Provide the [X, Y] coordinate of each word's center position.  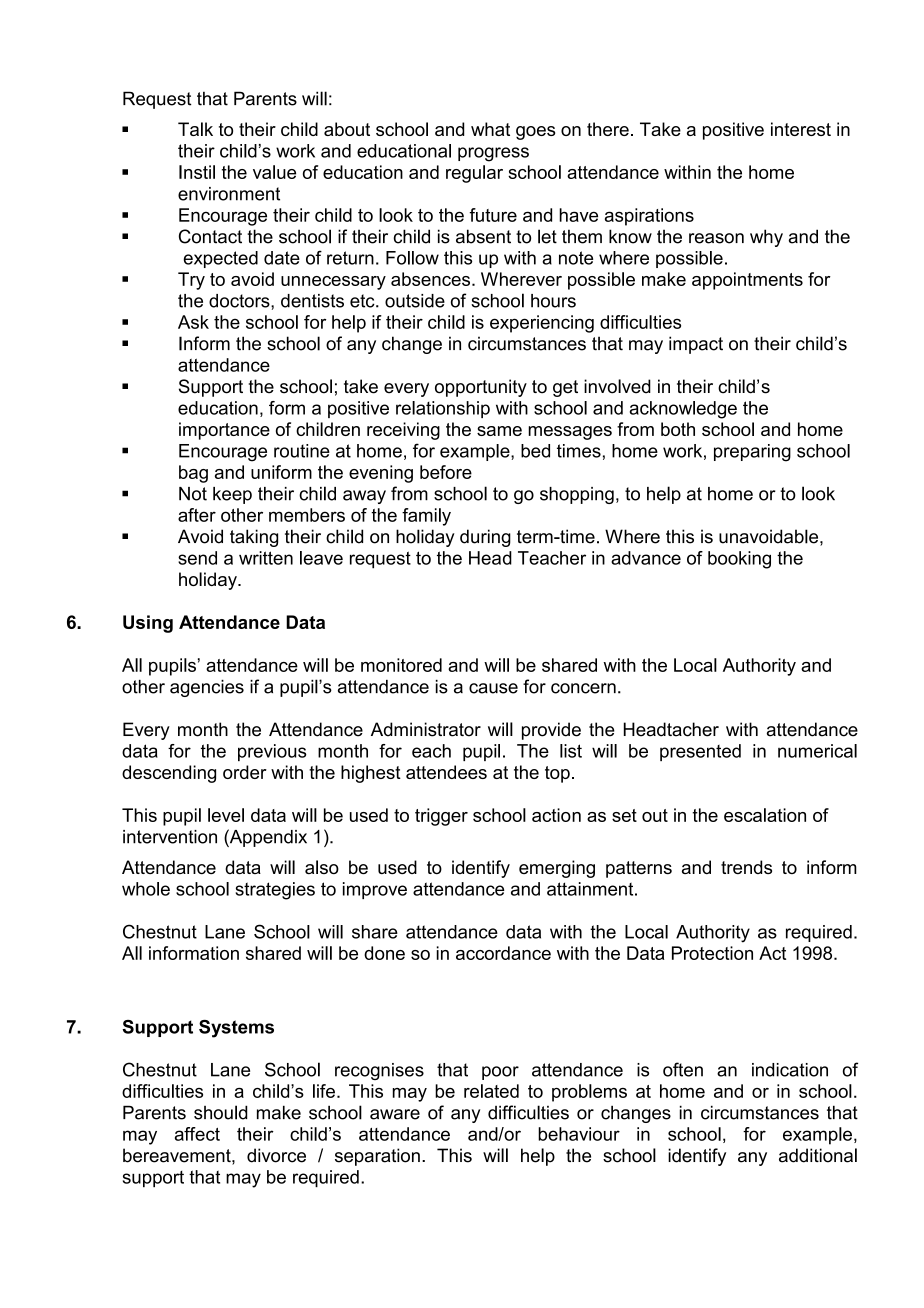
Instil [197, 172]
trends [746, 867]
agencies [207, 688]
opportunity [481, 388]
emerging [557, 869]
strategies [275, 891]
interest [801, 129]
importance [224, 431]
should [221, 1112]
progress [493, 154]
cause [493, 688]
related [491, 1091]
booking [739, 560]
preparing [752, 453]
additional [818, 1155]
